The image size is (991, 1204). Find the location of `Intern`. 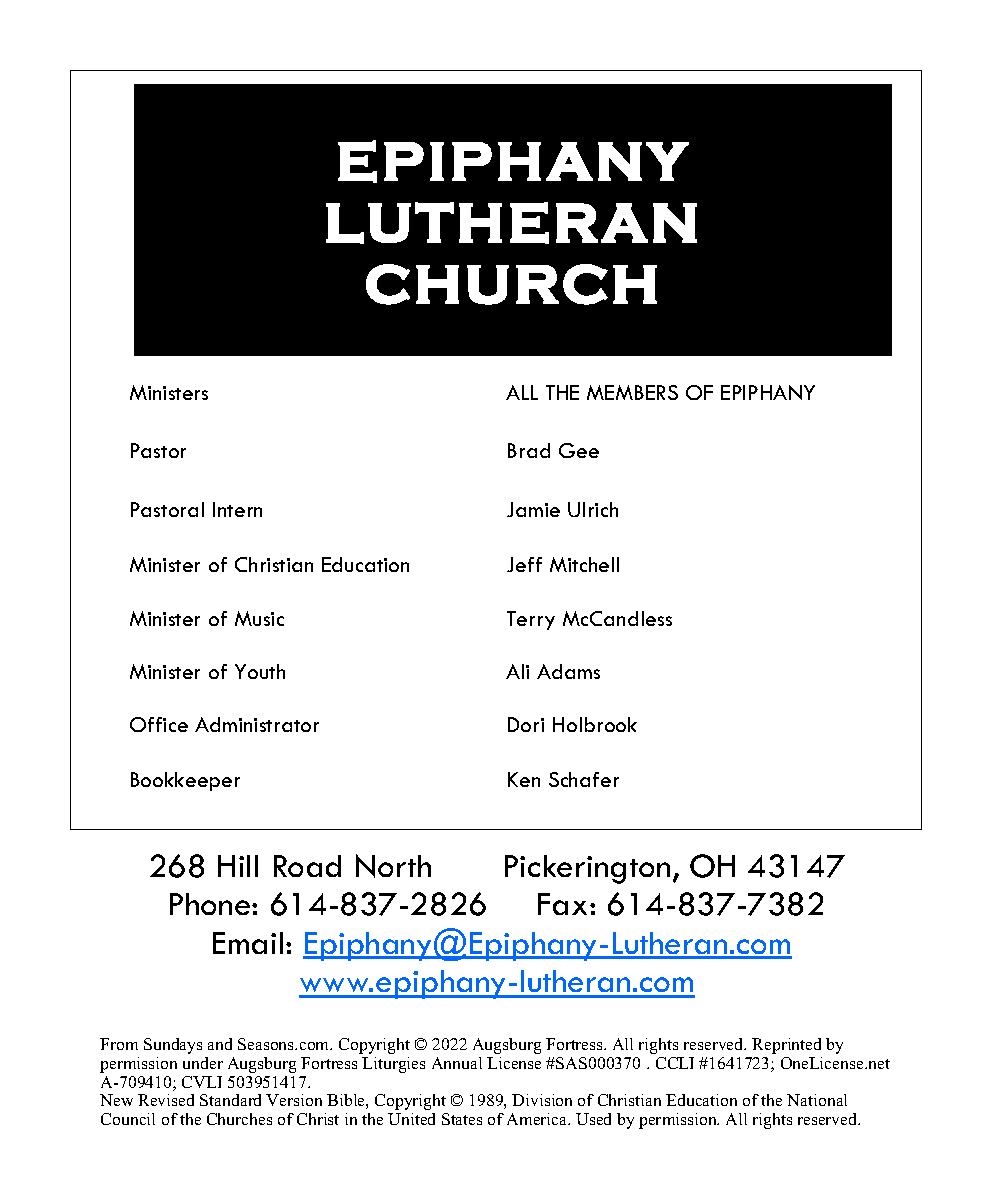

Intern is located at coordinates (237, 509).
